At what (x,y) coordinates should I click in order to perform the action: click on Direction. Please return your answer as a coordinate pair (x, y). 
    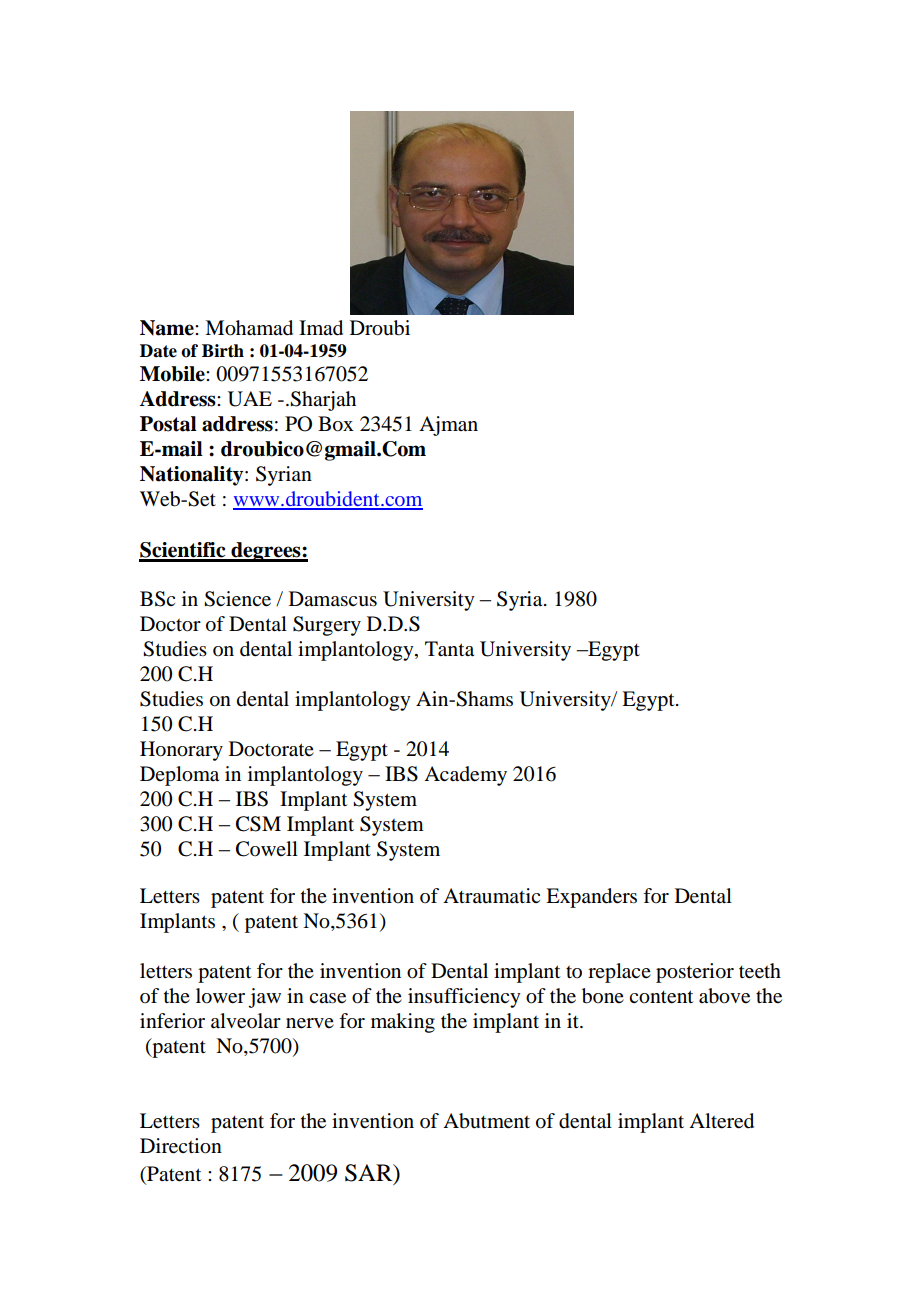
    Looking at the image, I should click on (181, 1146).
